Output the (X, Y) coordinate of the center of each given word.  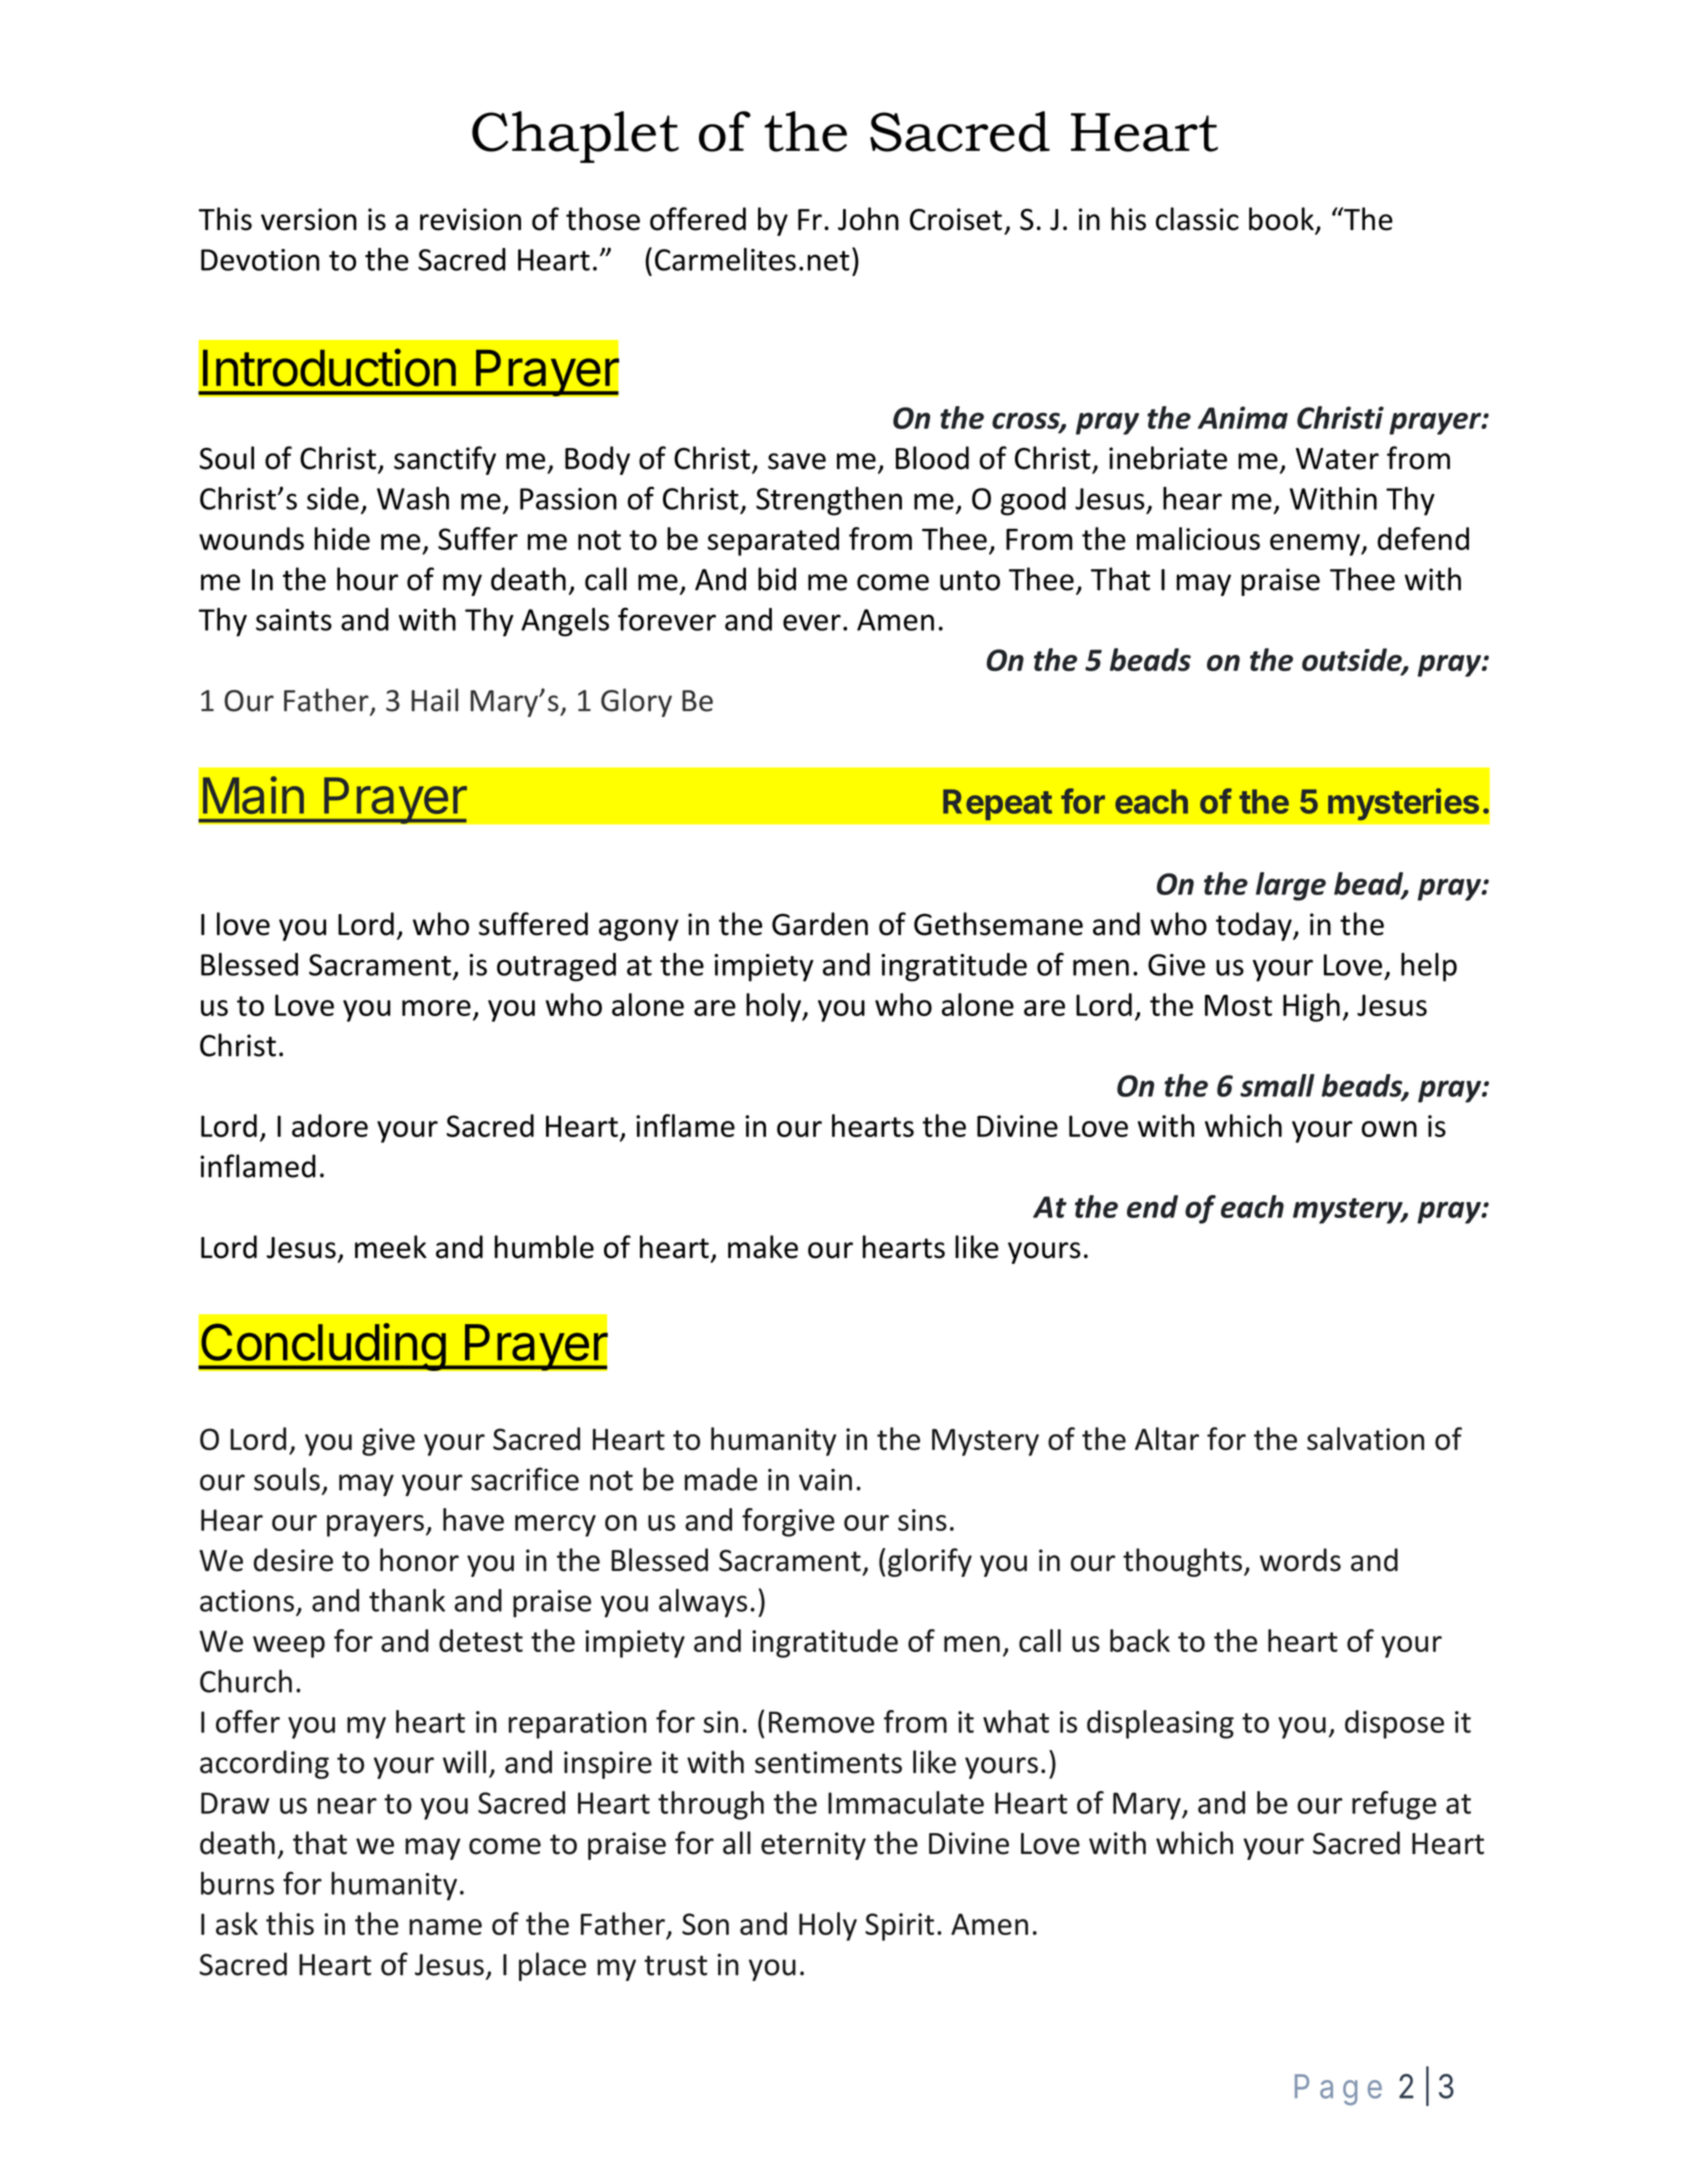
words (1300, 1560)
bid (777, 579)
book (1282, 220)
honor (419, 1560)
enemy (1316, 545)
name (445, 1927)
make (763, 1247)
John (868, 219)
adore (330, 1125)
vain (825, 1480)
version (309, 219)
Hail (434, 700)
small (1277, 1085)
